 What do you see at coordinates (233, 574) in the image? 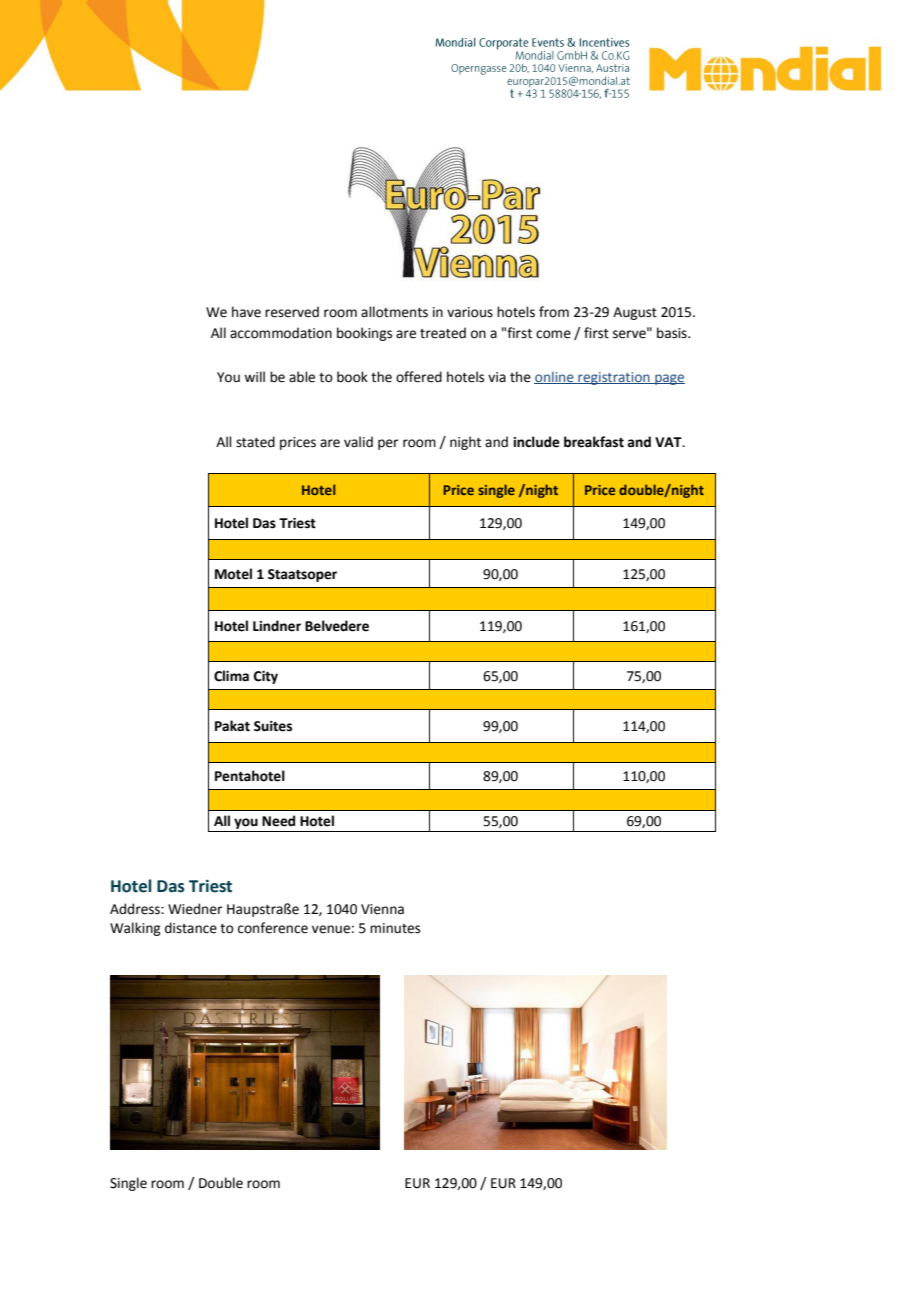
I see `Motel` at bounding box center [233, 574].
